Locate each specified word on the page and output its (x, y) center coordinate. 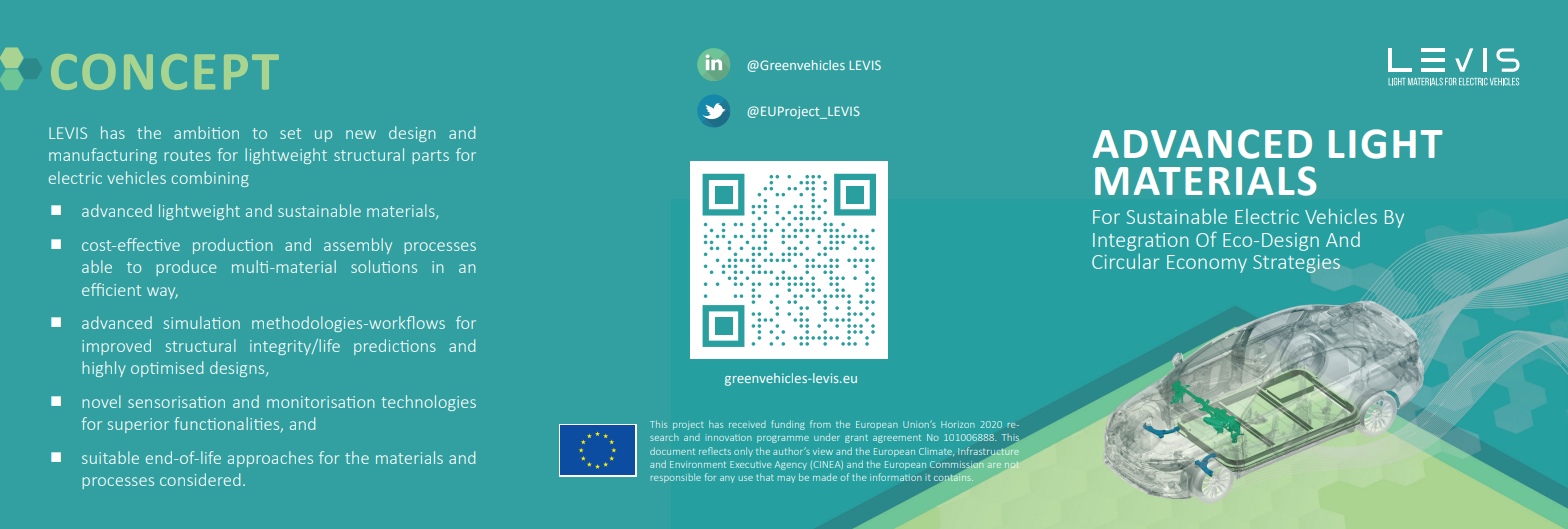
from (820, 424)
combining (210, 179)
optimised (167, 369)
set (290, 133)
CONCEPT (165, 72)
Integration (1140, 242)
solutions (384, 266)
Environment (698, 464)
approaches (270, 459)
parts (430, 157)
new (361, 134)
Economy (1207, 264)
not (1012, 465)
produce (186, 268)
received (747, 424)
